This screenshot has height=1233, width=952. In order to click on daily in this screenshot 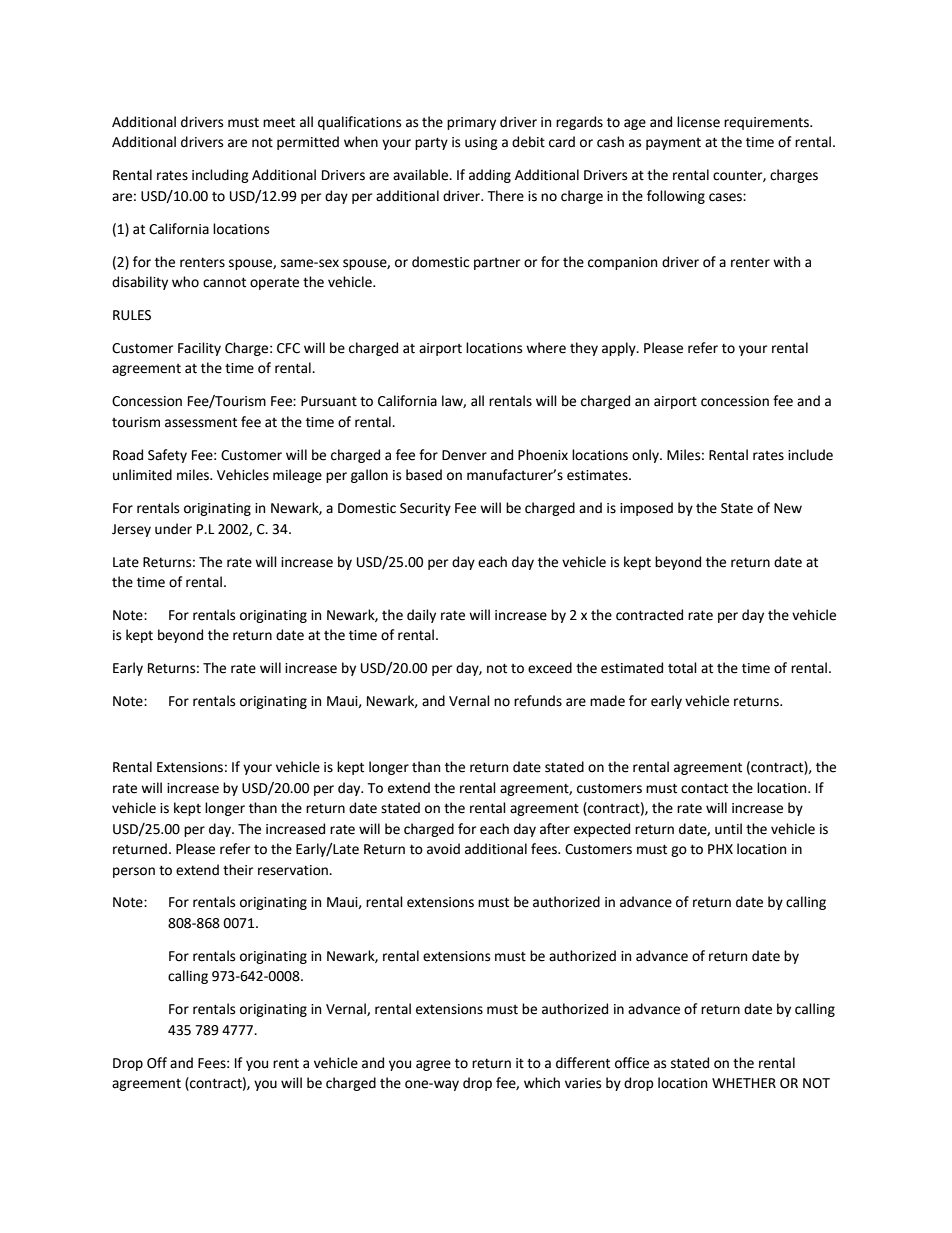, I will do `click(421, 616)`.
